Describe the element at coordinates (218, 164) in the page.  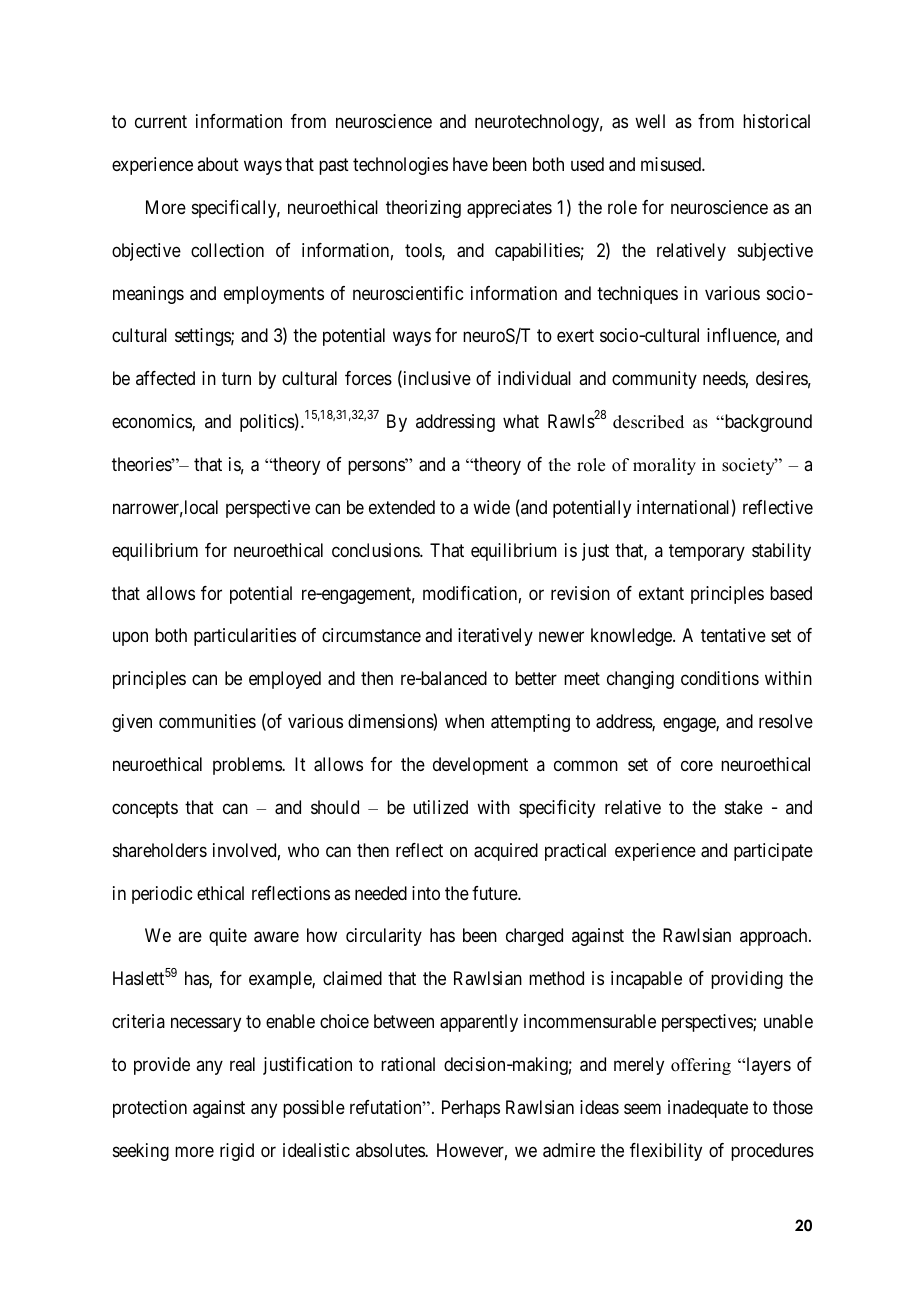
I see `about` at that location.
